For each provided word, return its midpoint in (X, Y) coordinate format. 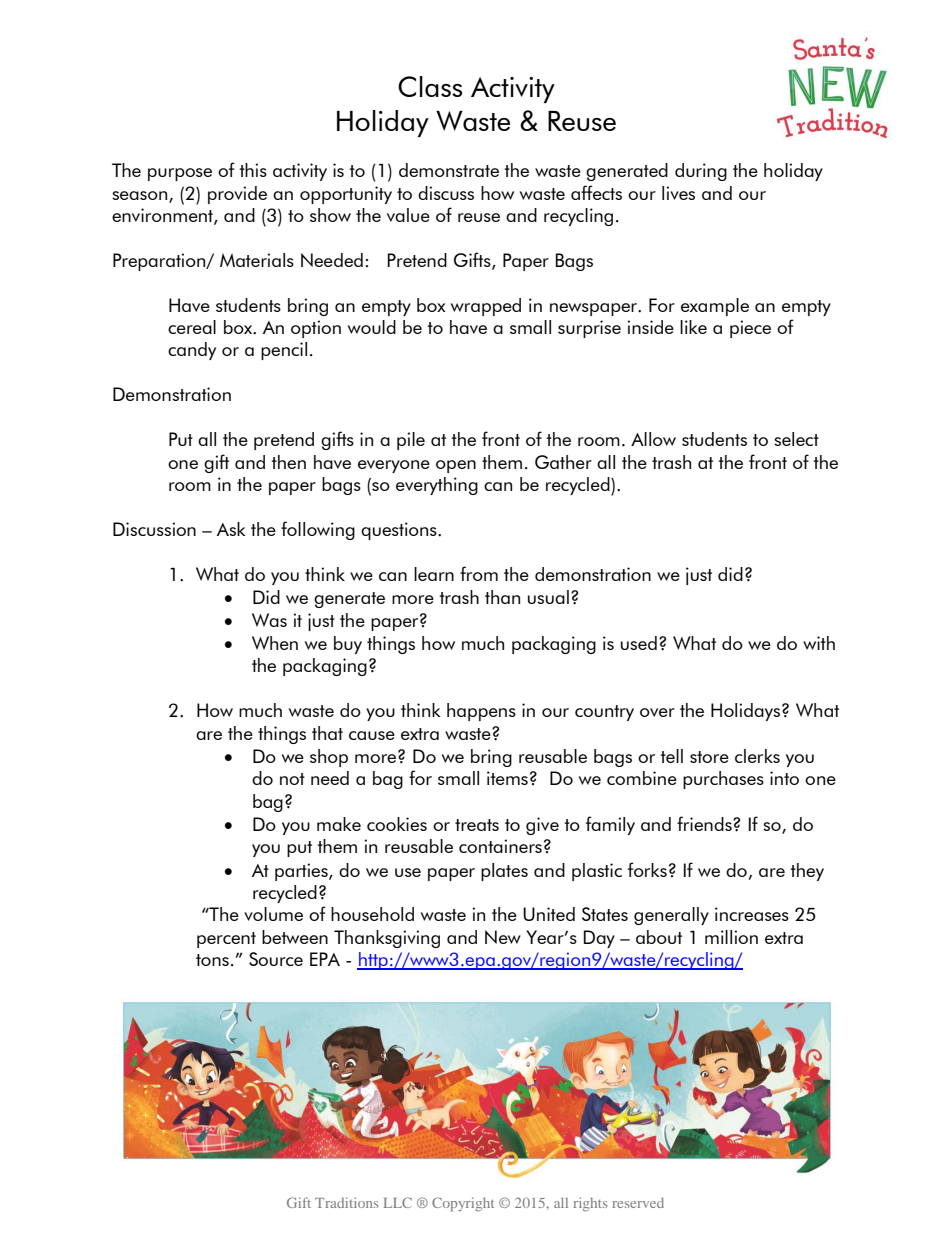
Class (430, 86)
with (819, 643)
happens (481, 712)
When (275, 643)
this (253, 170)
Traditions (347, 1202)
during (701, 172)
